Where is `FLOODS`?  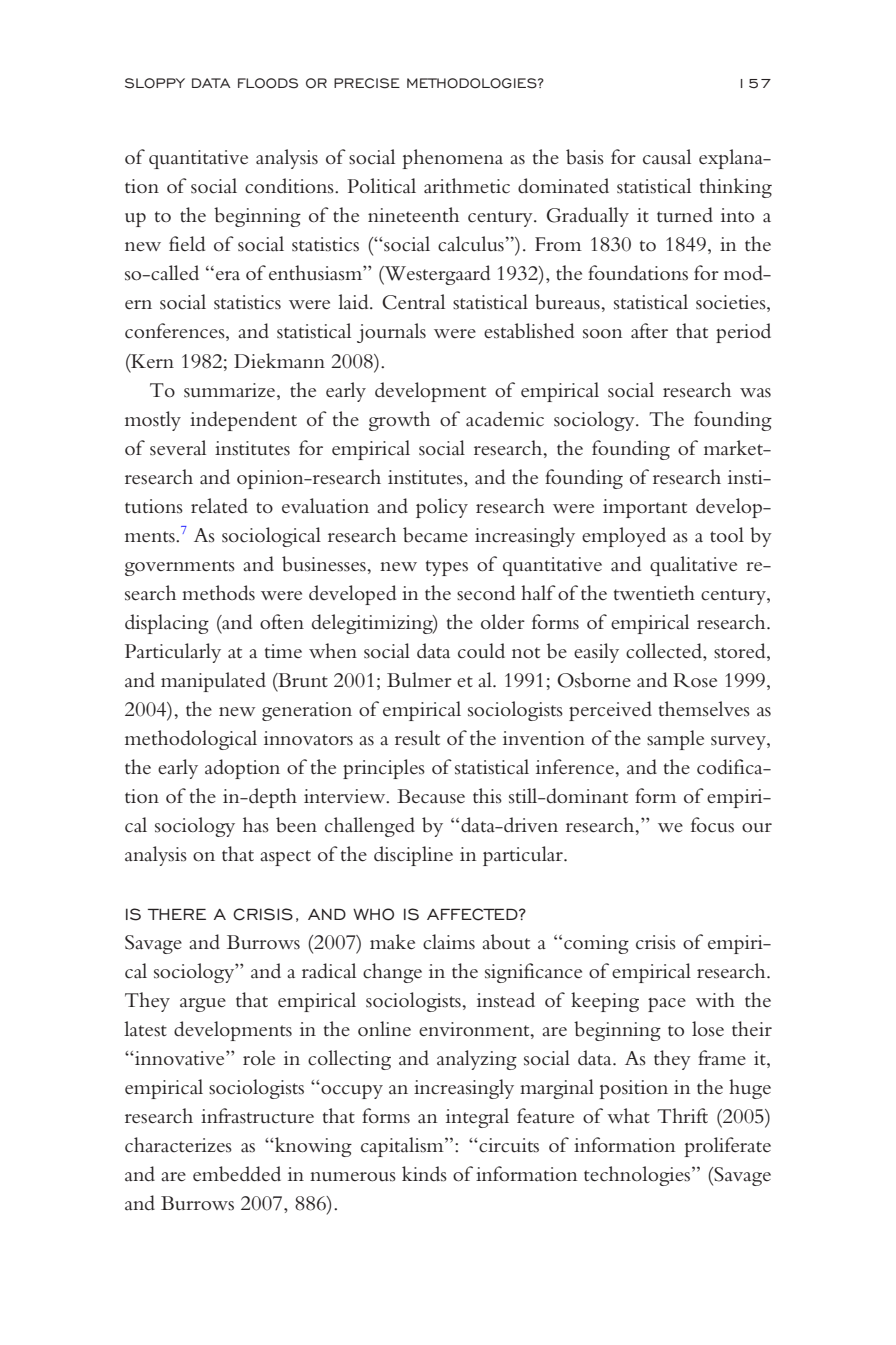 FLOODS is located at coordinates (268, 83).
